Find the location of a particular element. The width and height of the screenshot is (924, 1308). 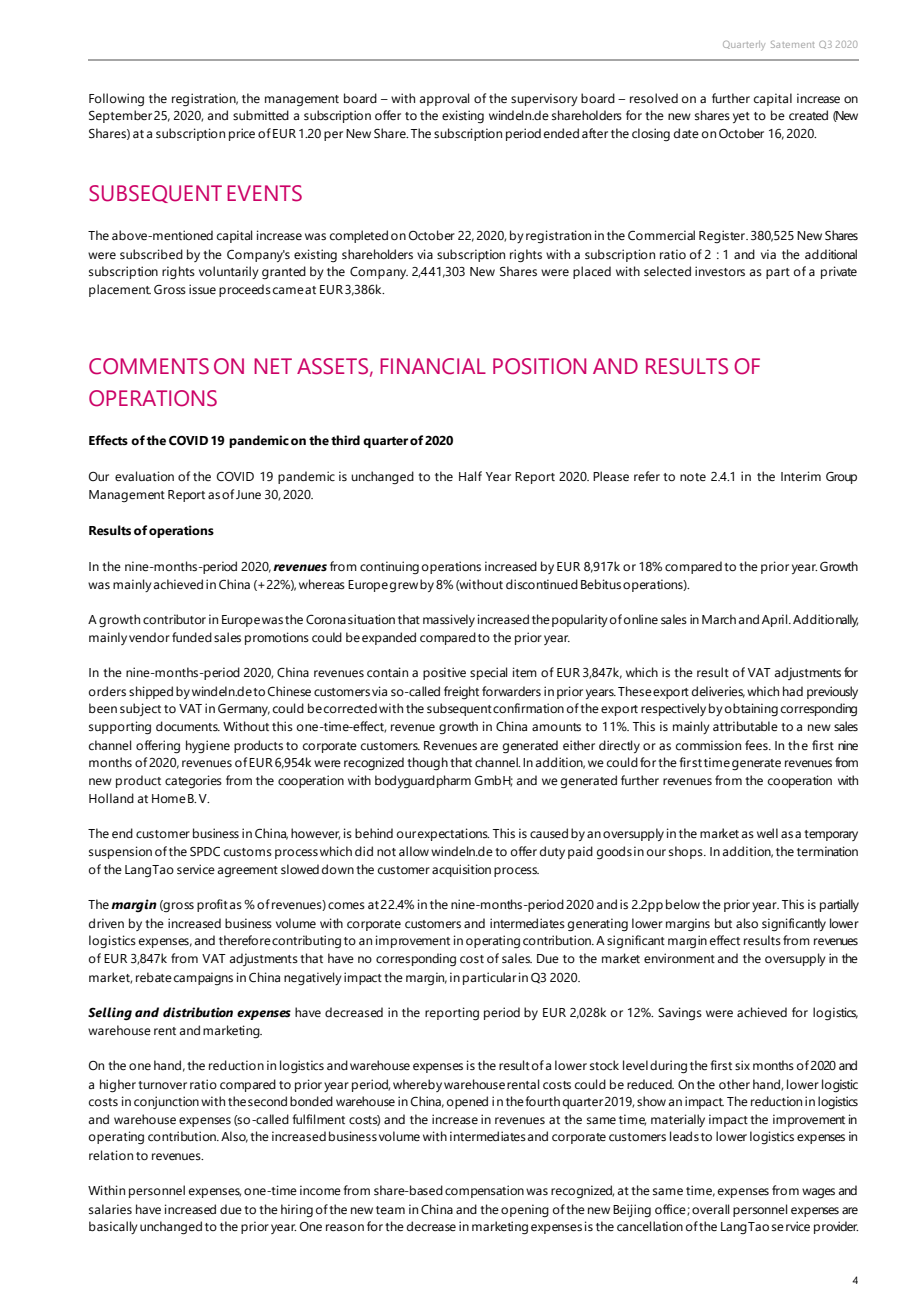

overall is located at coordinates (710, 1209).
